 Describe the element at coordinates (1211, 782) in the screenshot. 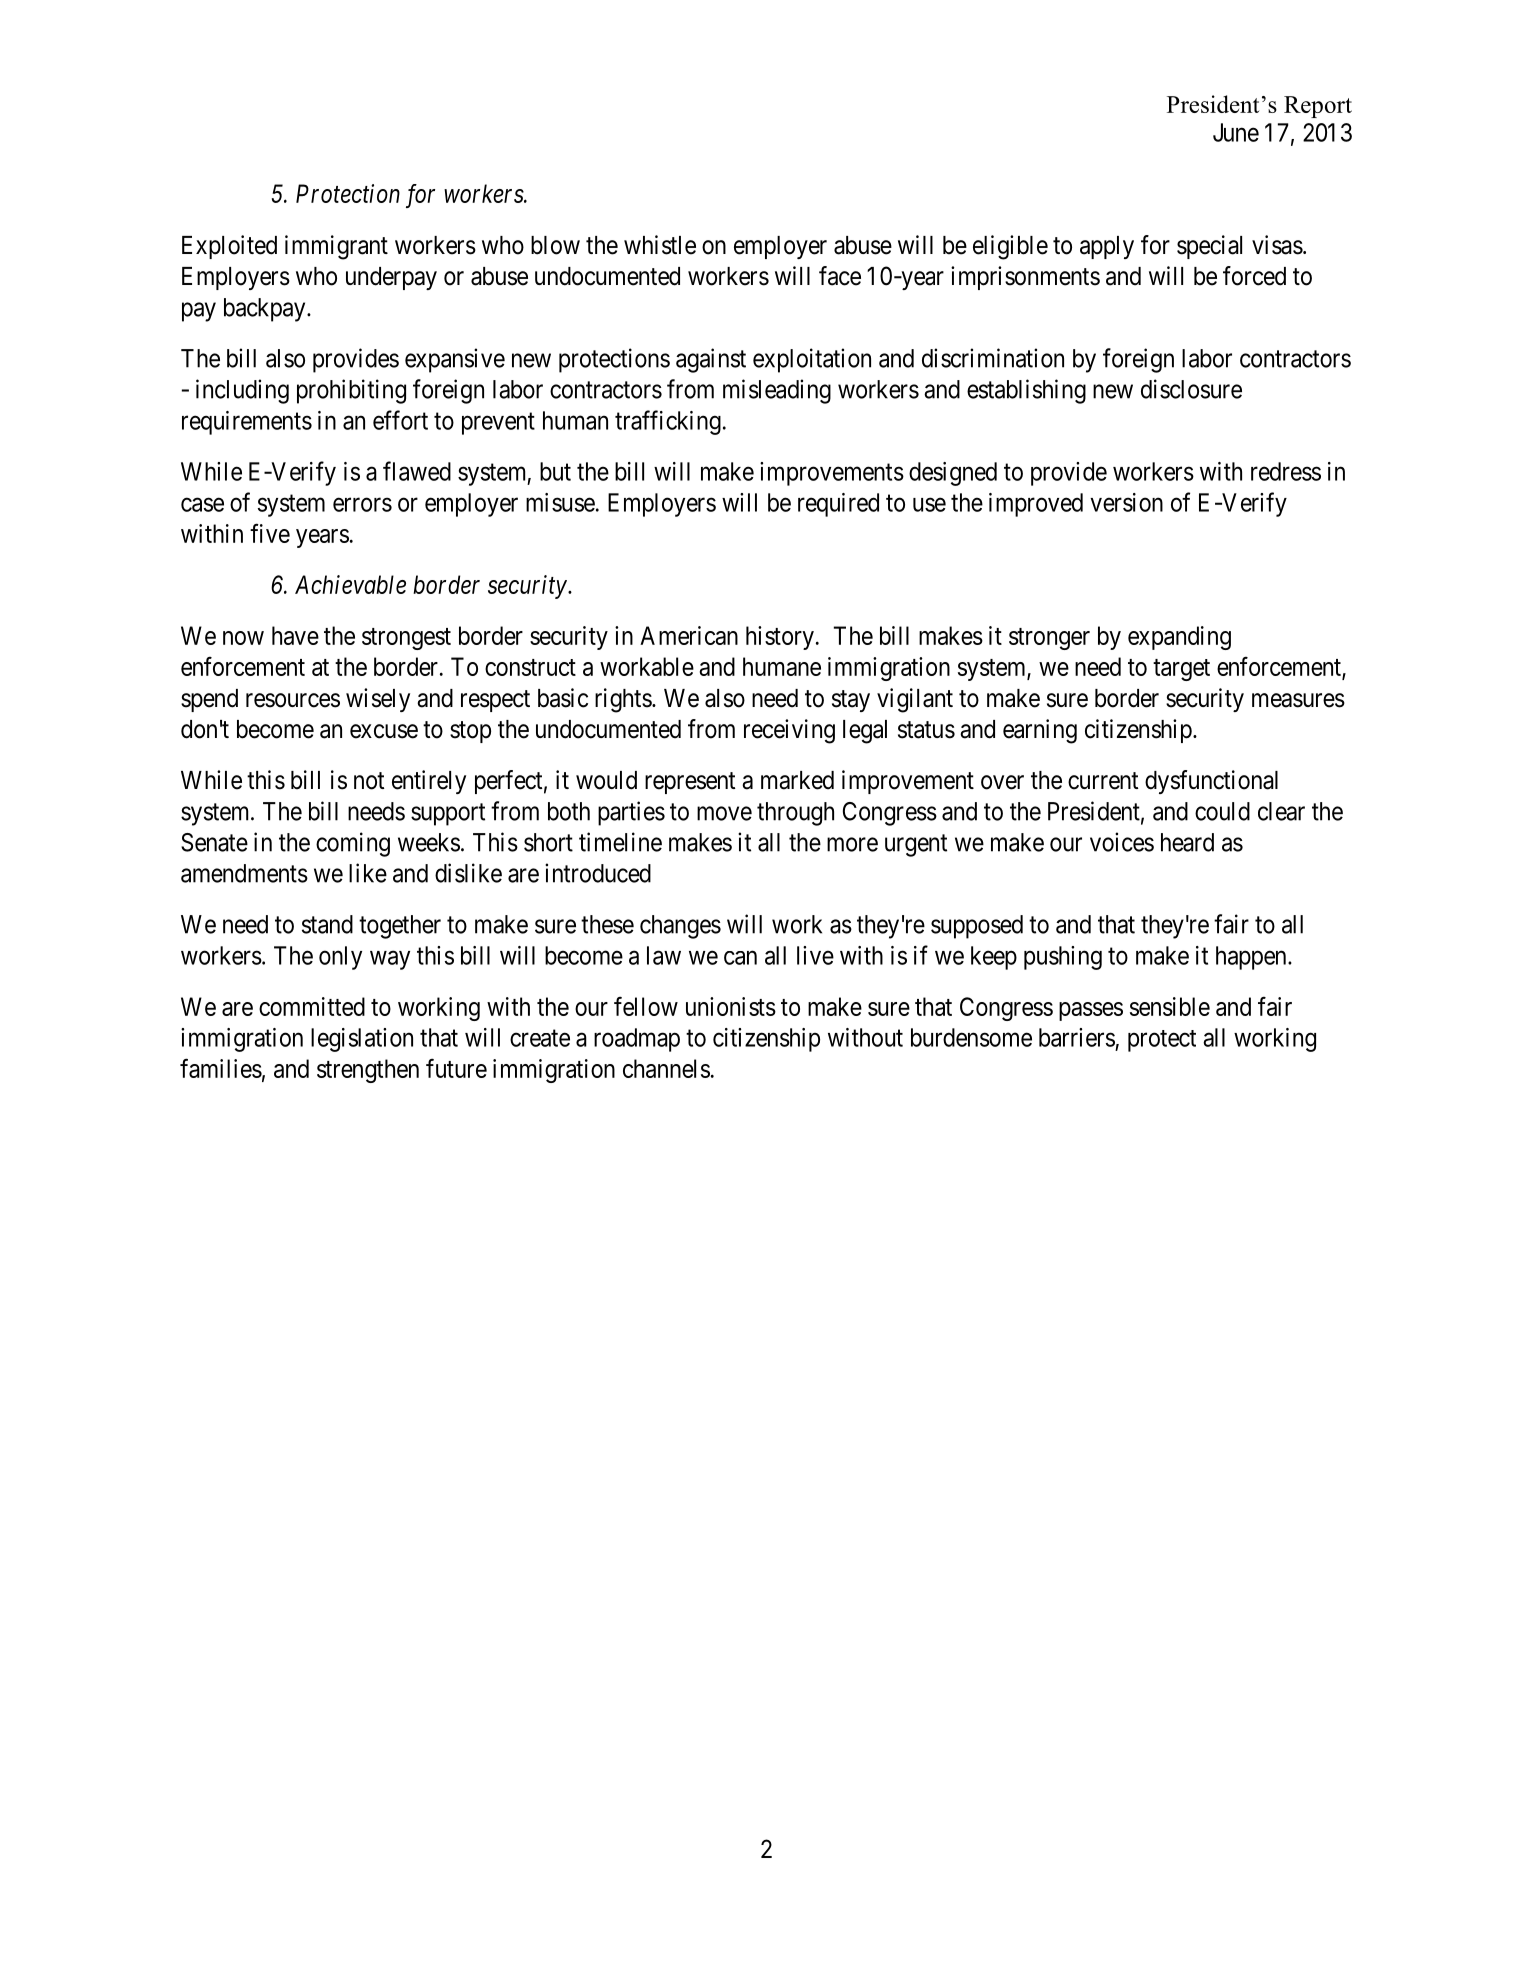

I see `dysfunctional` at that location.
